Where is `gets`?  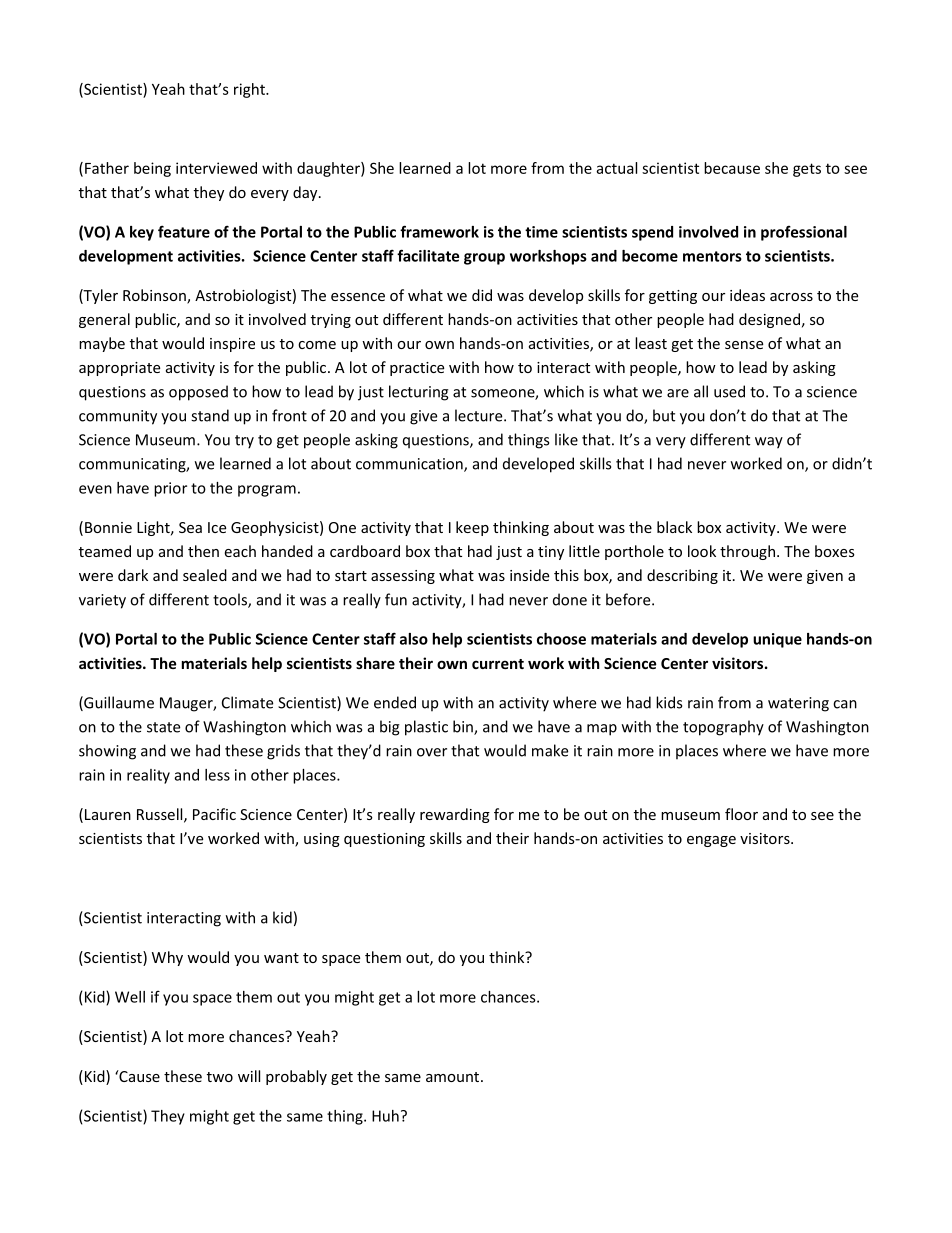 gets is located at coordinates (807, 170).
